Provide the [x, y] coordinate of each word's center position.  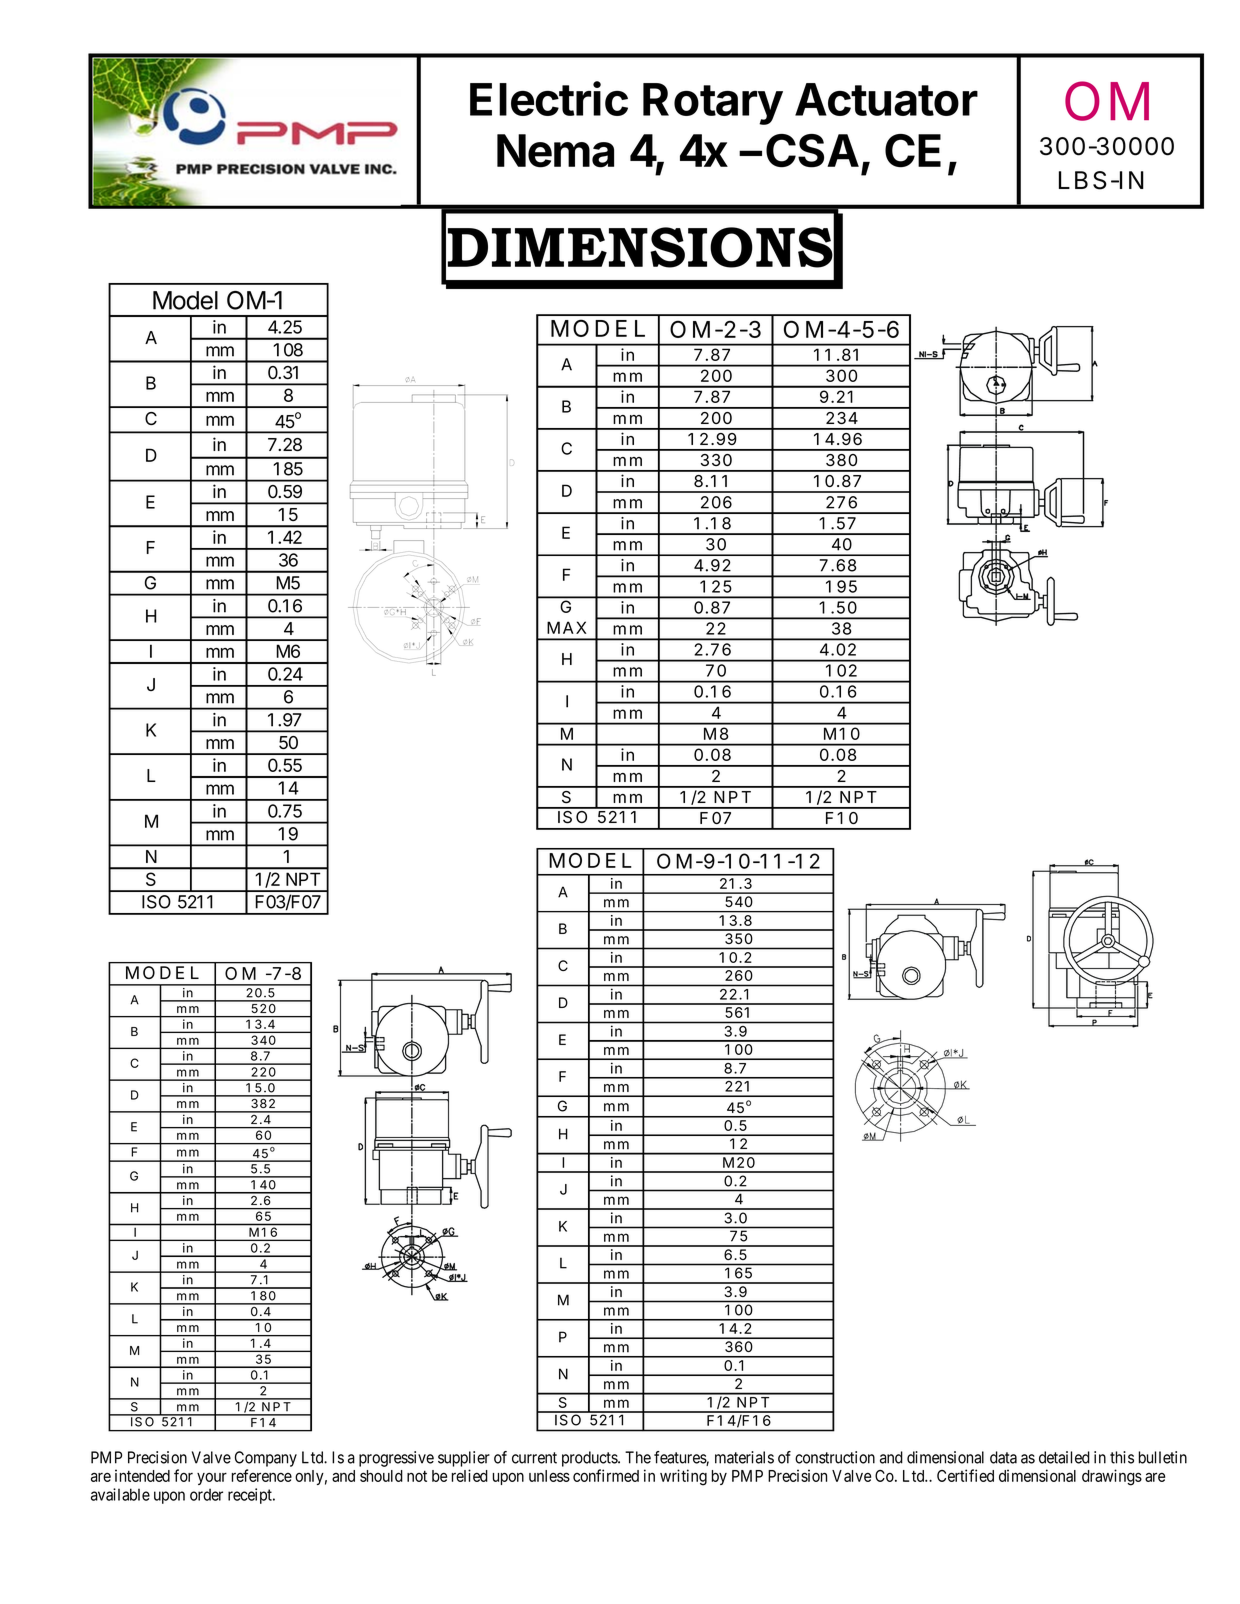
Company [266, 1459]
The [638, 1457]
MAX [566, 627]
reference [262, 1475]
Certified [965, 1475]
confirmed [606, 1475]
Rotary [713, 104]
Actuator [886, 99]
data [1003, 1457]
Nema [555, 151]
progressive [396, 1459]
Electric [549, 98]
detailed [1064, 1457]
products [590, 1459]
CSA [812, 151]
